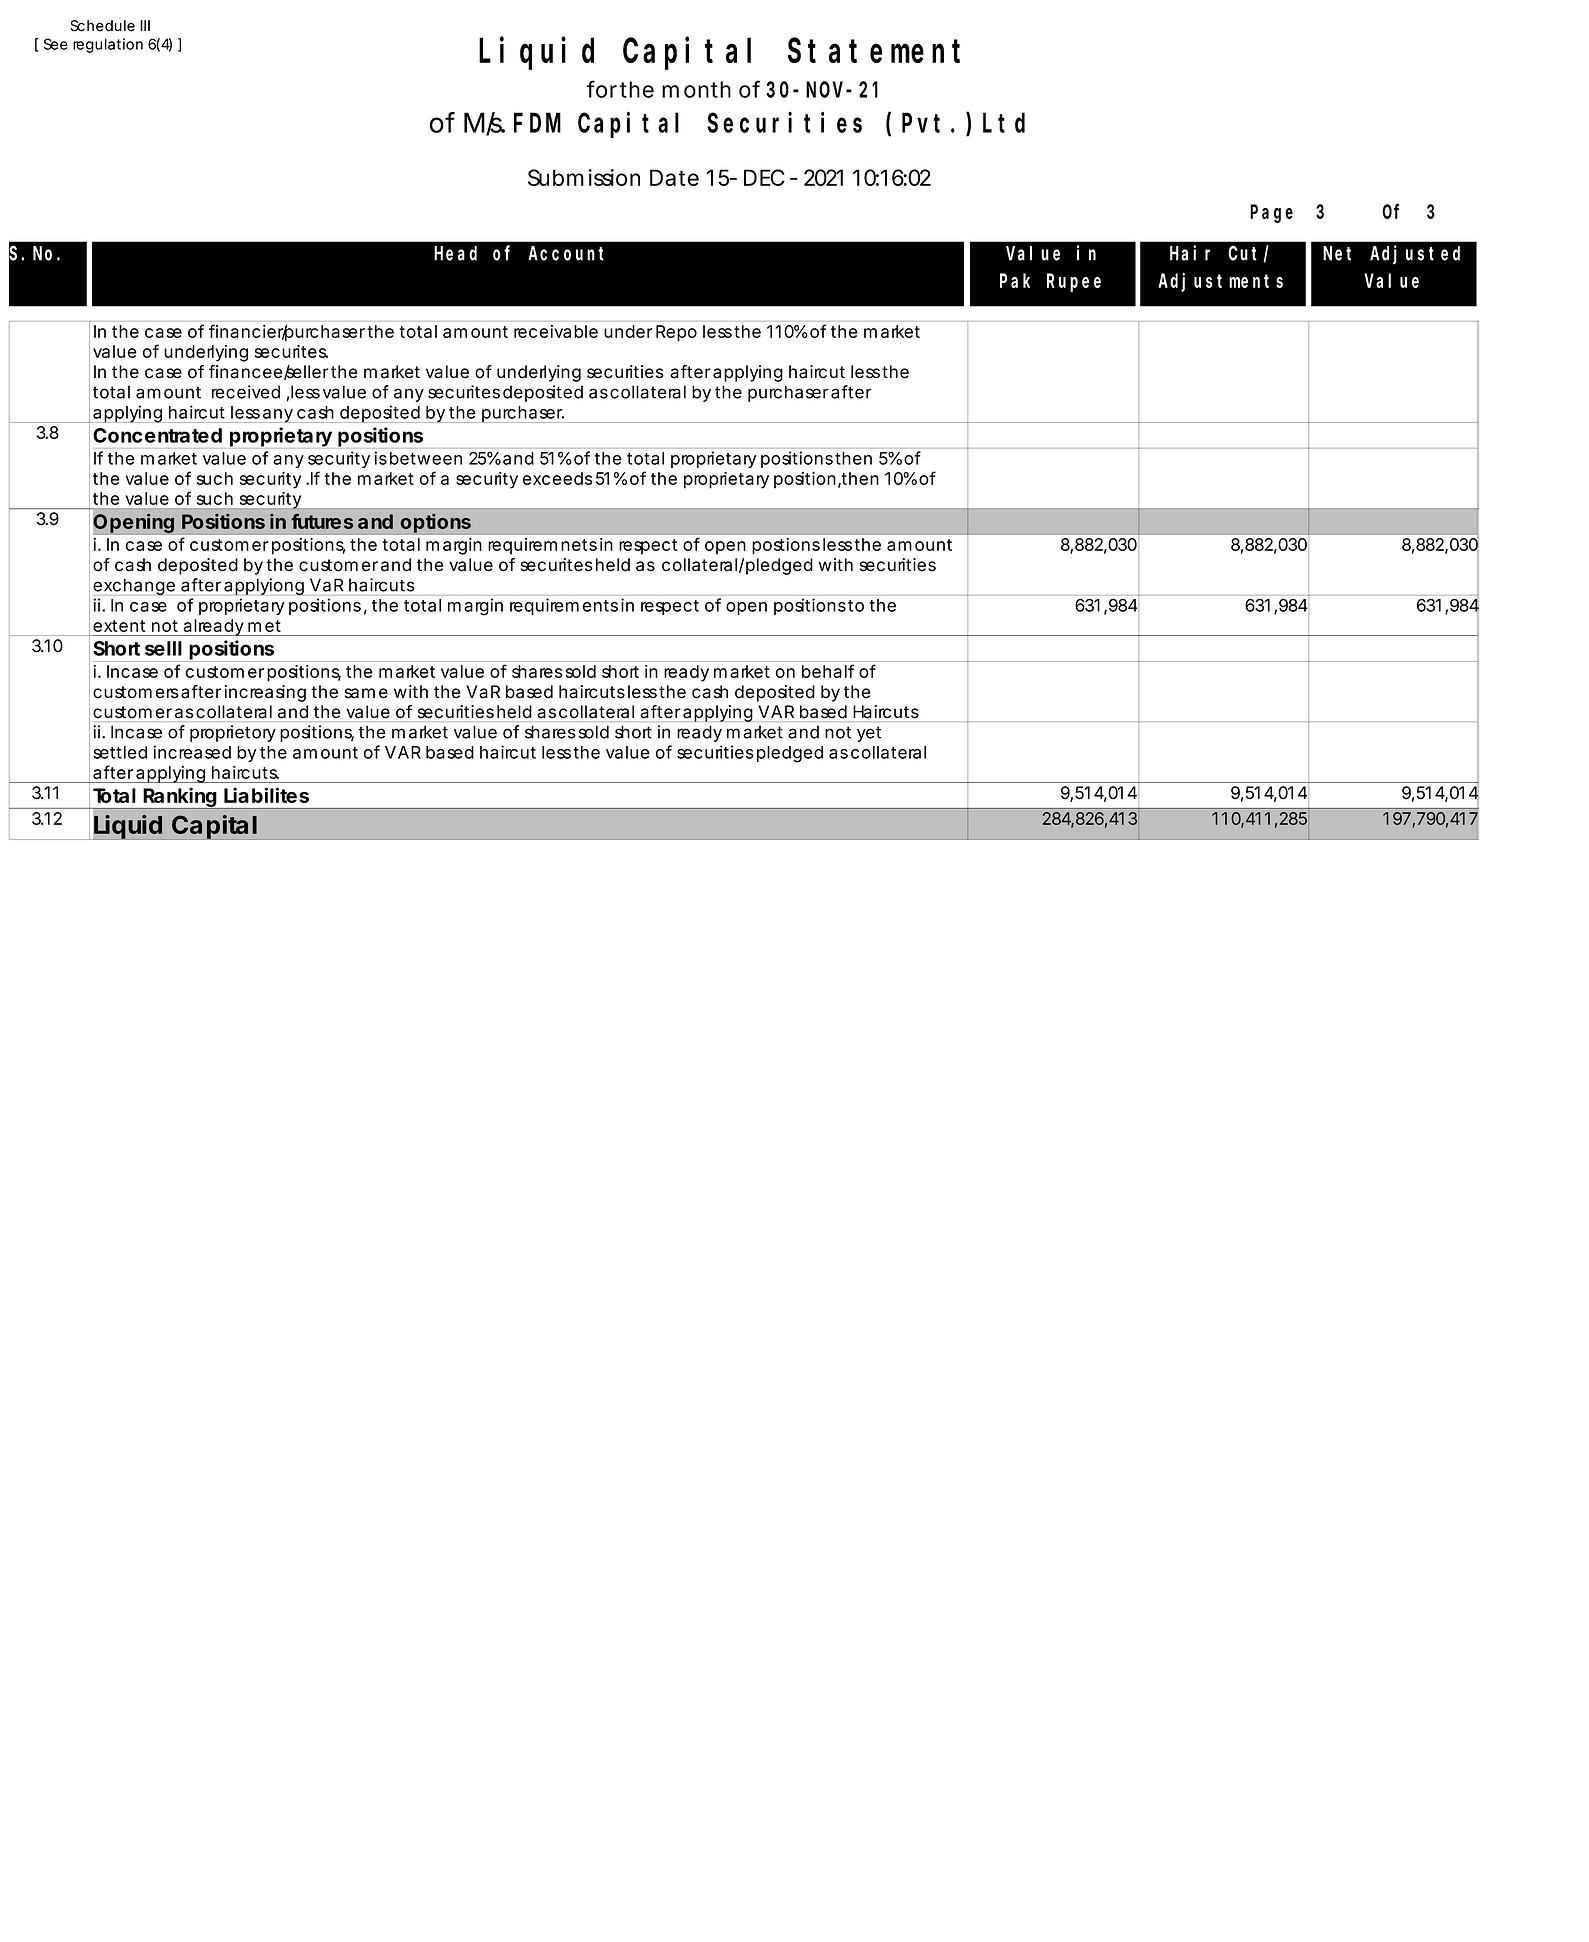 The height and width of the screenshot is (1942, 1589). What do you see at coordinates (828, 671) in the screenshot?
I see `behalf` at bounding box center [828, 671].
